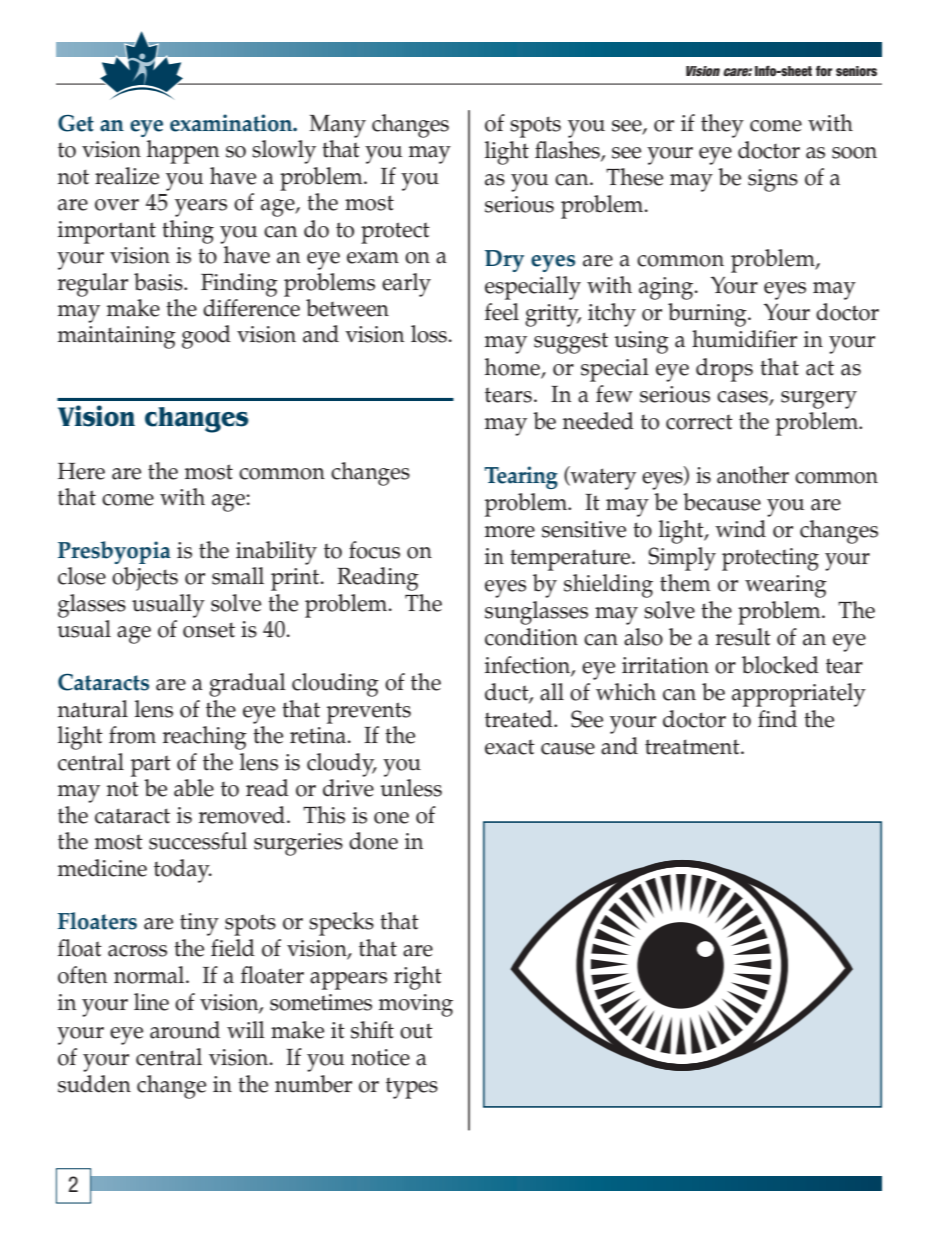  Describe the element at coordinates (411, 788) in the page. I see `unless` at that location.
